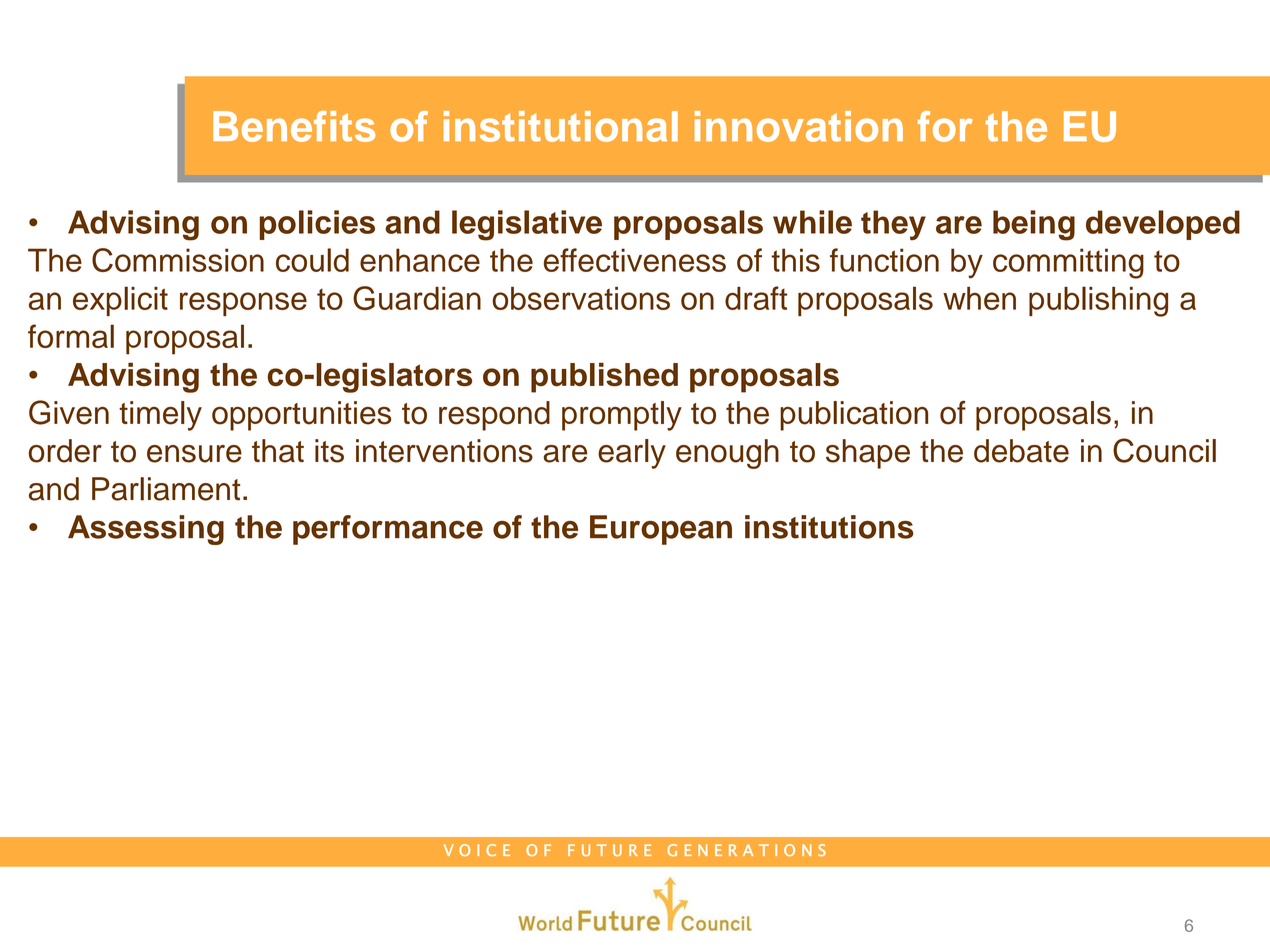 This image has height=952, width=1270. Describe the element at coordinates (527, 225) in the image. I see `legislative` at that location.
